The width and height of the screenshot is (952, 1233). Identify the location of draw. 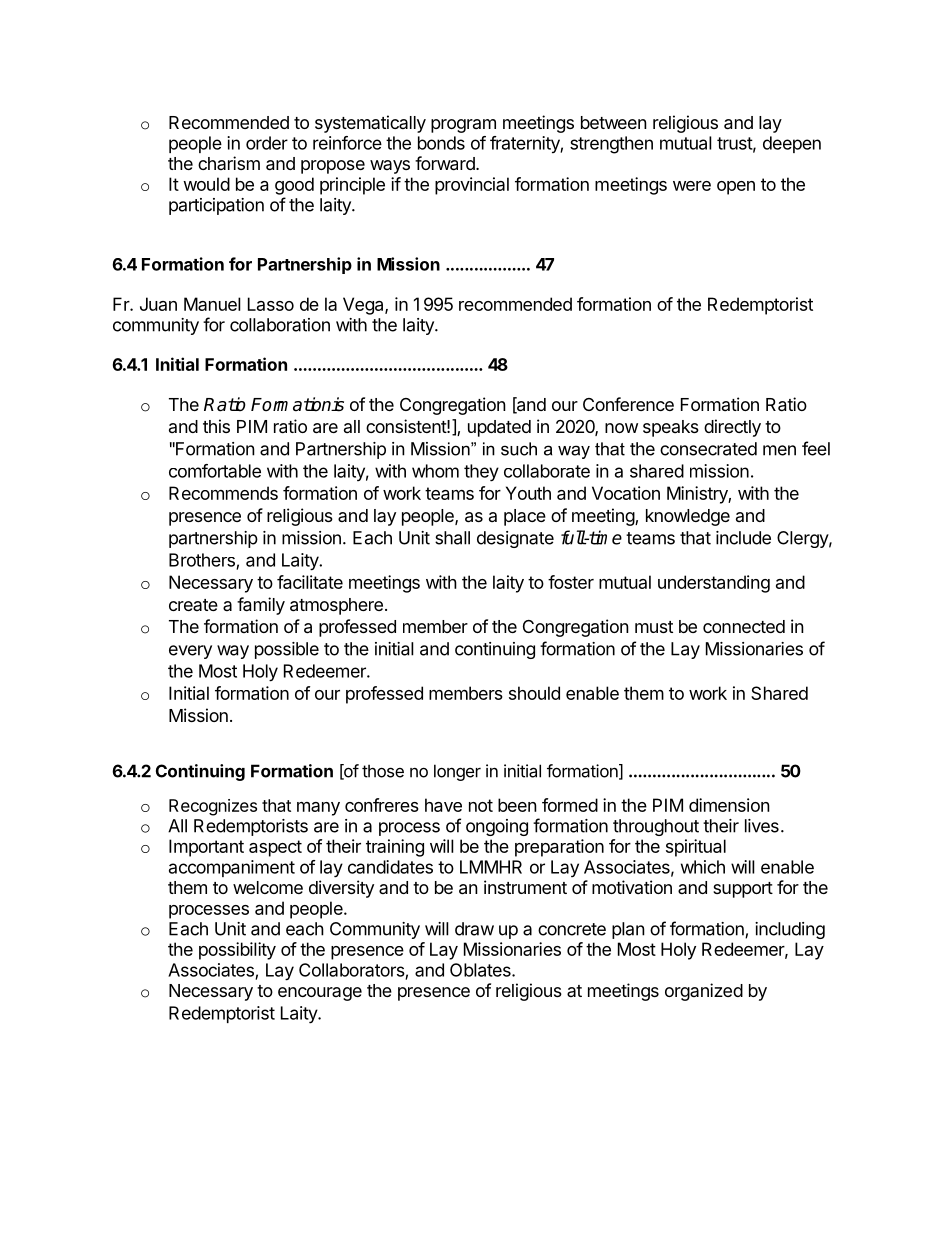
(474, 929).
